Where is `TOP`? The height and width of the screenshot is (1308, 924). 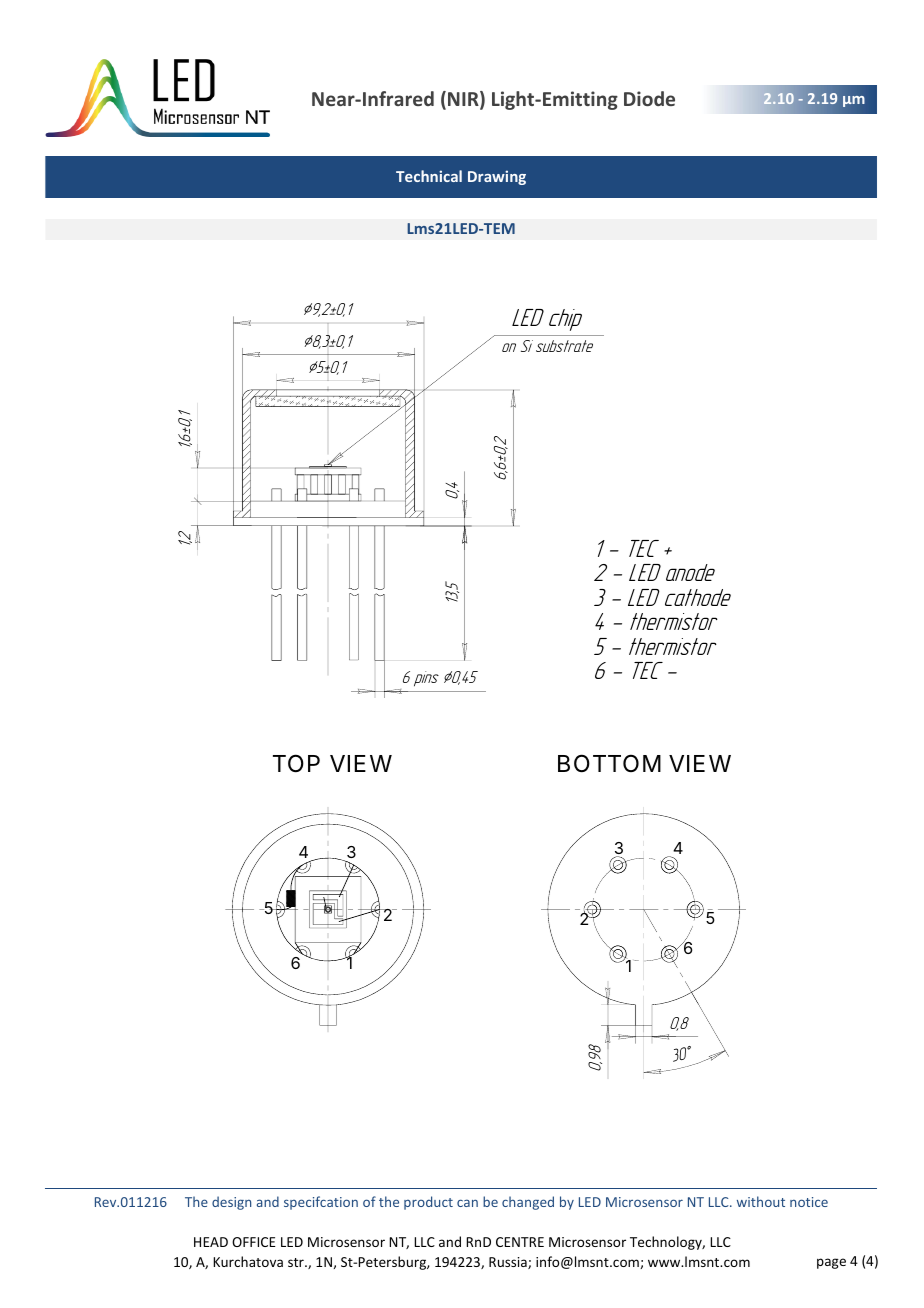 TOP is located at coordinates (296, 763).
